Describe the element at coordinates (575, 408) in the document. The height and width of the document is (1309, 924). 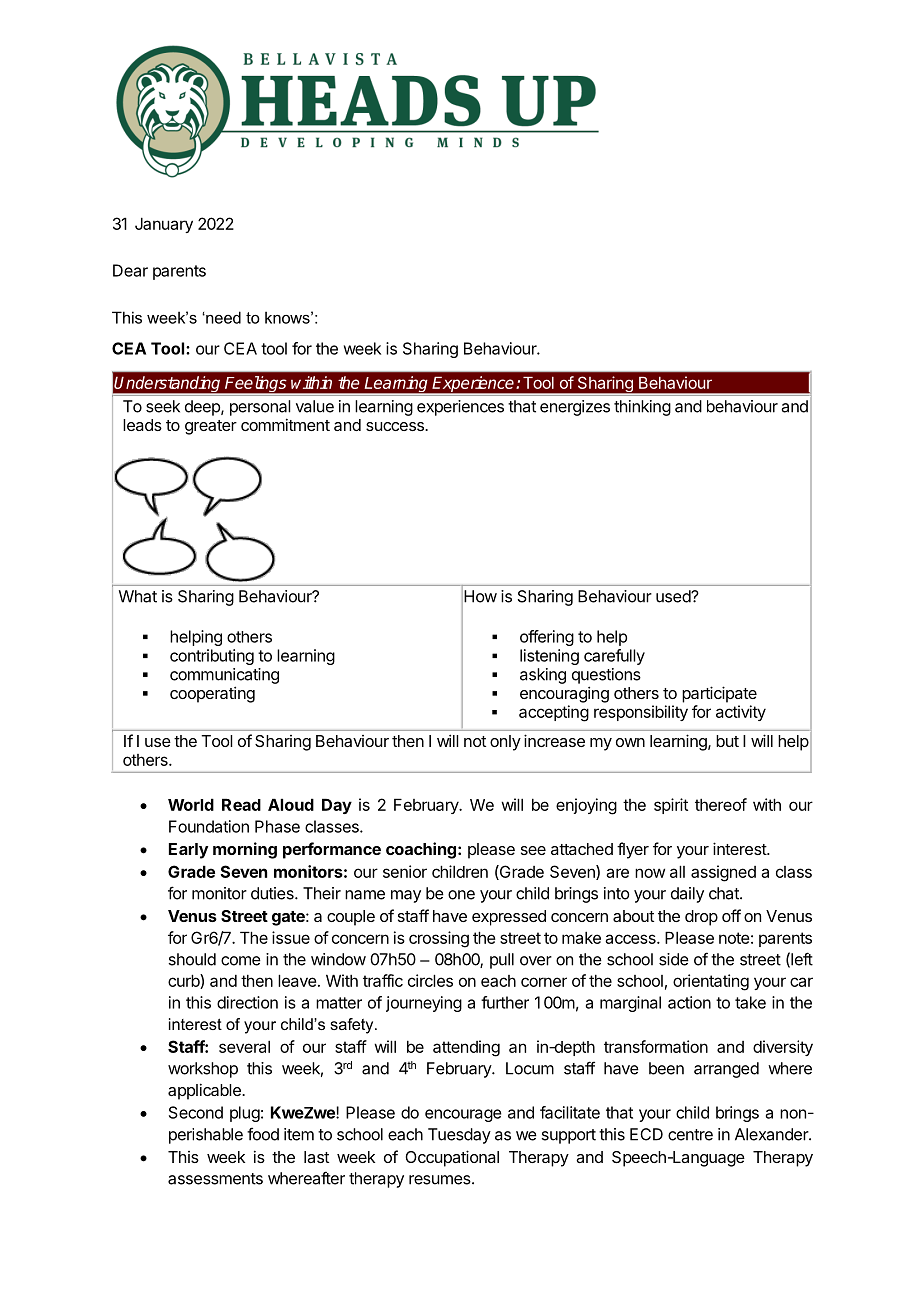
I see `energizes` at that location.
